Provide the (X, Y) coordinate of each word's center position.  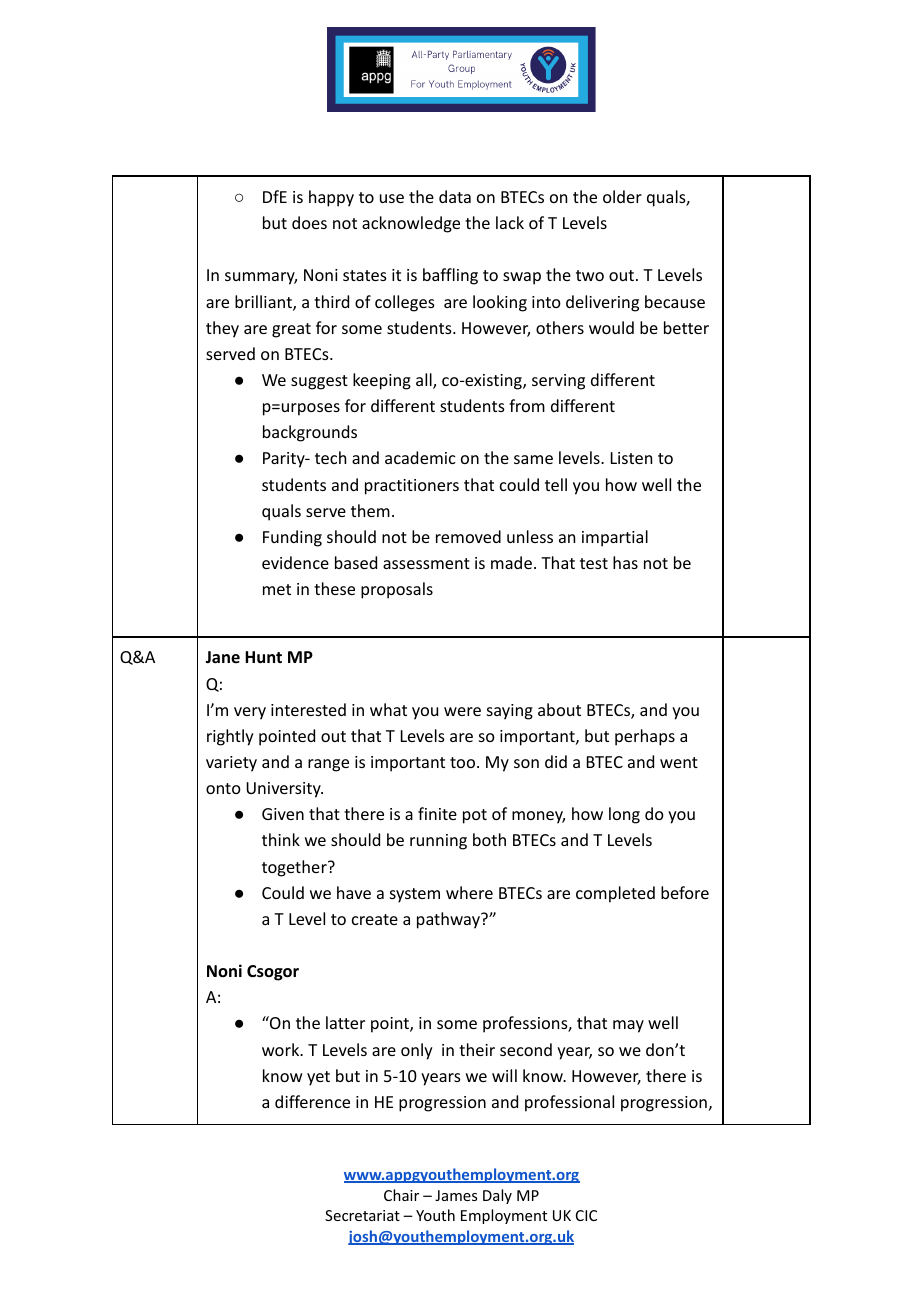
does (309, 222)
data (455, 196)
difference (312, 1101)
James (456, 1195)
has (625, 562)
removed (468, 536)
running (438, 842)
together (295, 868)
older (622, 196)
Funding (292, 538)
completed (615, 894)
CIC (586, 1215)
